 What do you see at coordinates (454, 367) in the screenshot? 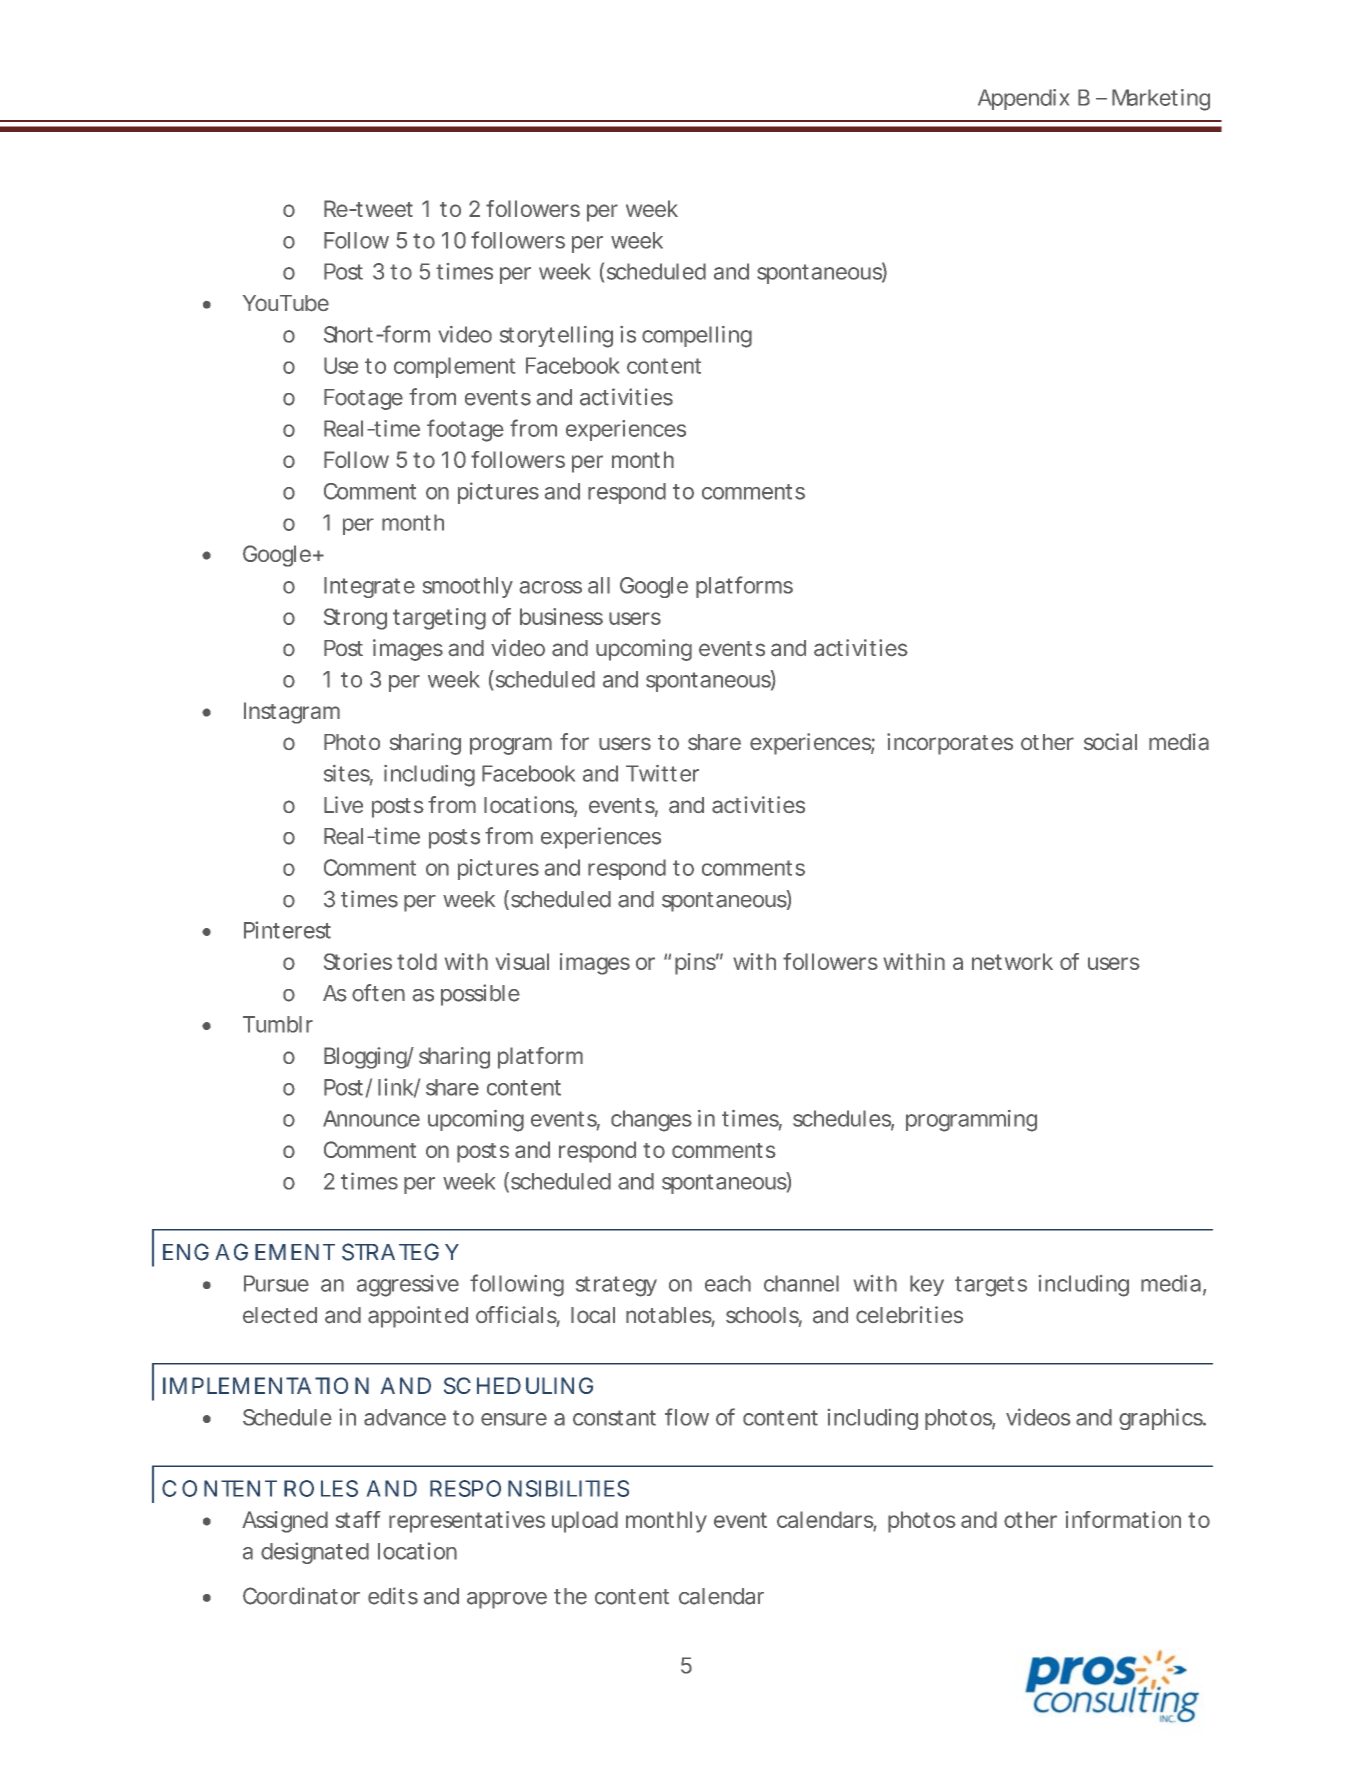
I see `complement` at bounding box center [454, 367].
